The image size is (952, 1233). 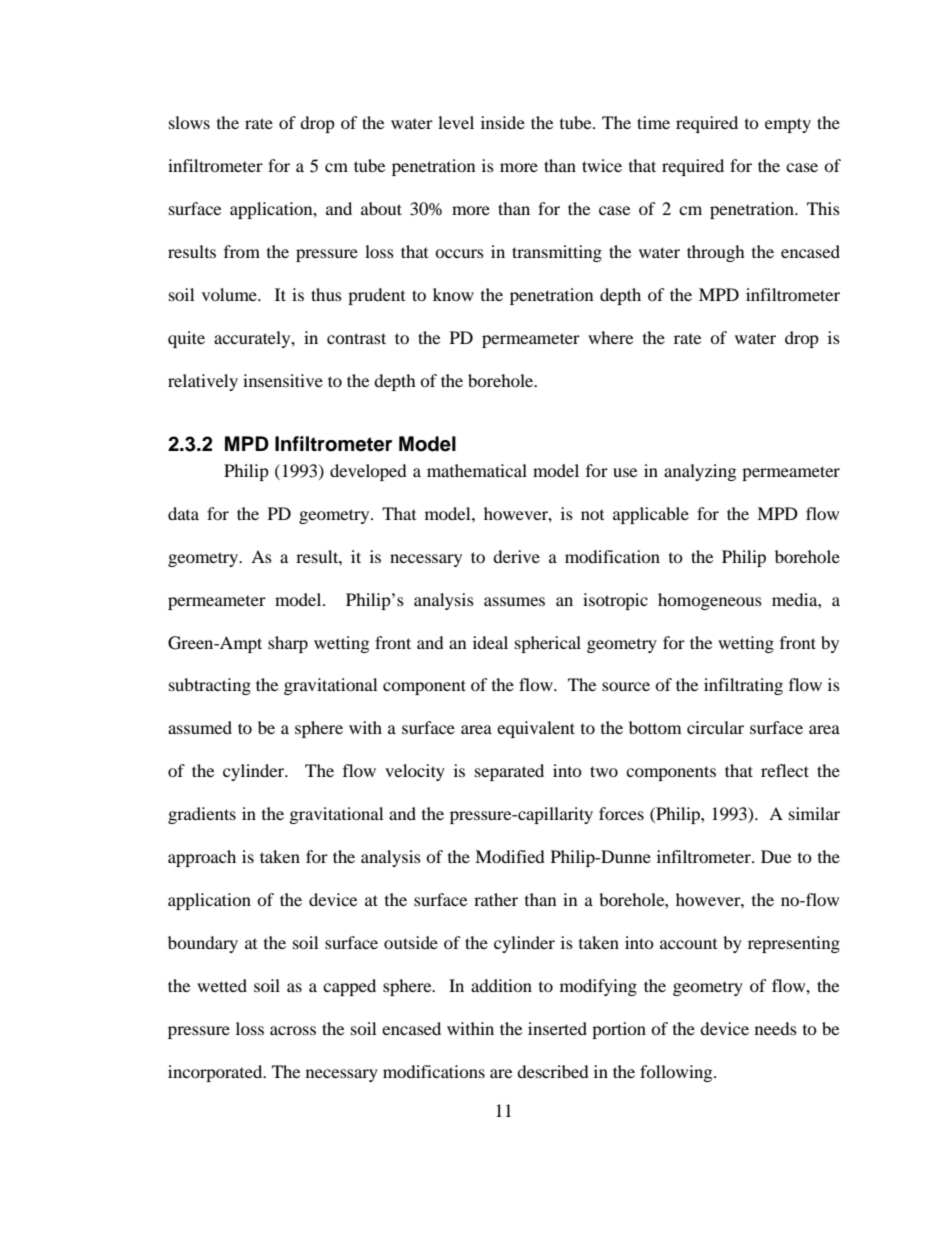 What do you see at coordinates (514, 601) in the image?
I see `assumes` at bounding box center [514, 601].
